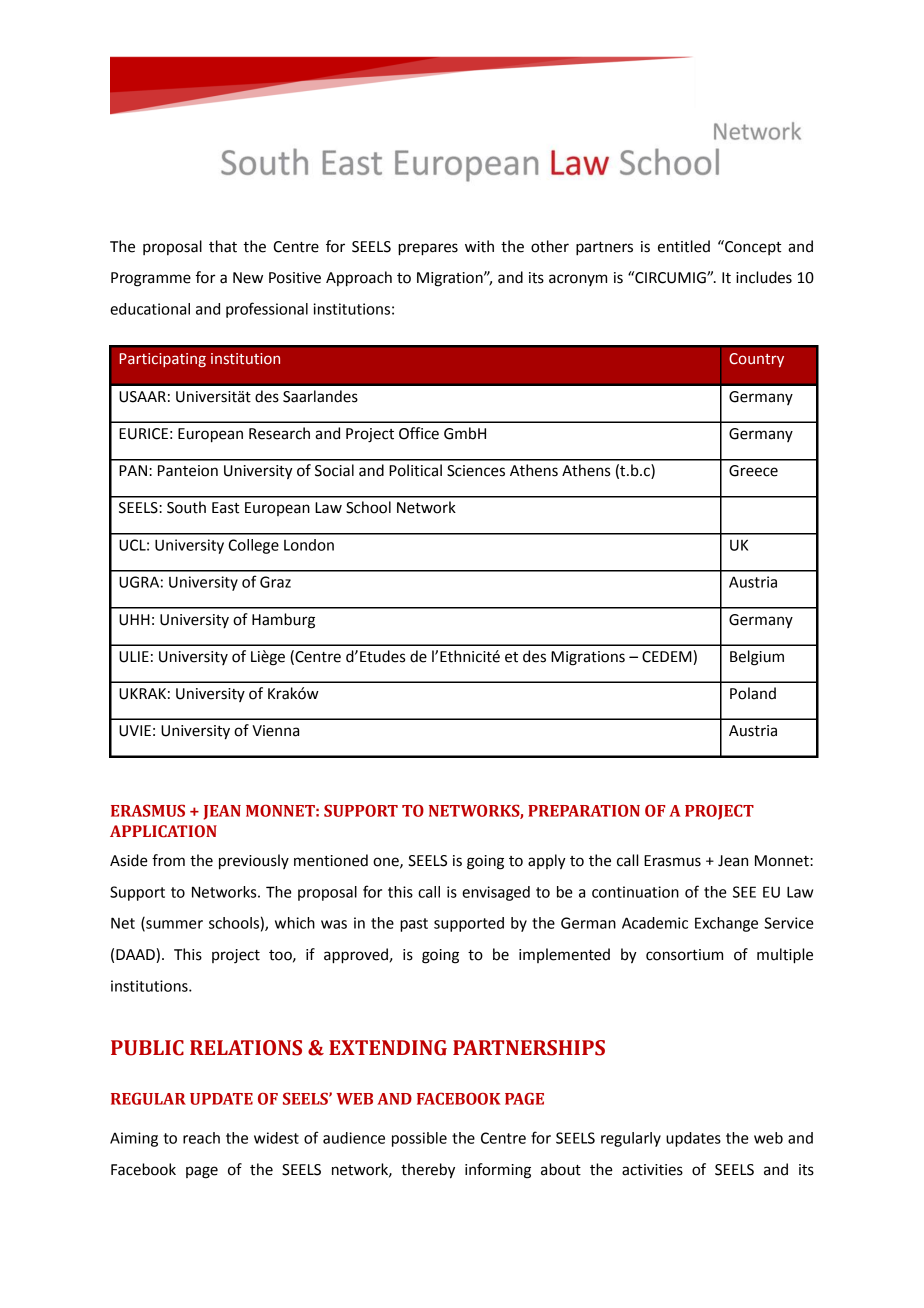  I want to click on reach, so click(201, 1138).
